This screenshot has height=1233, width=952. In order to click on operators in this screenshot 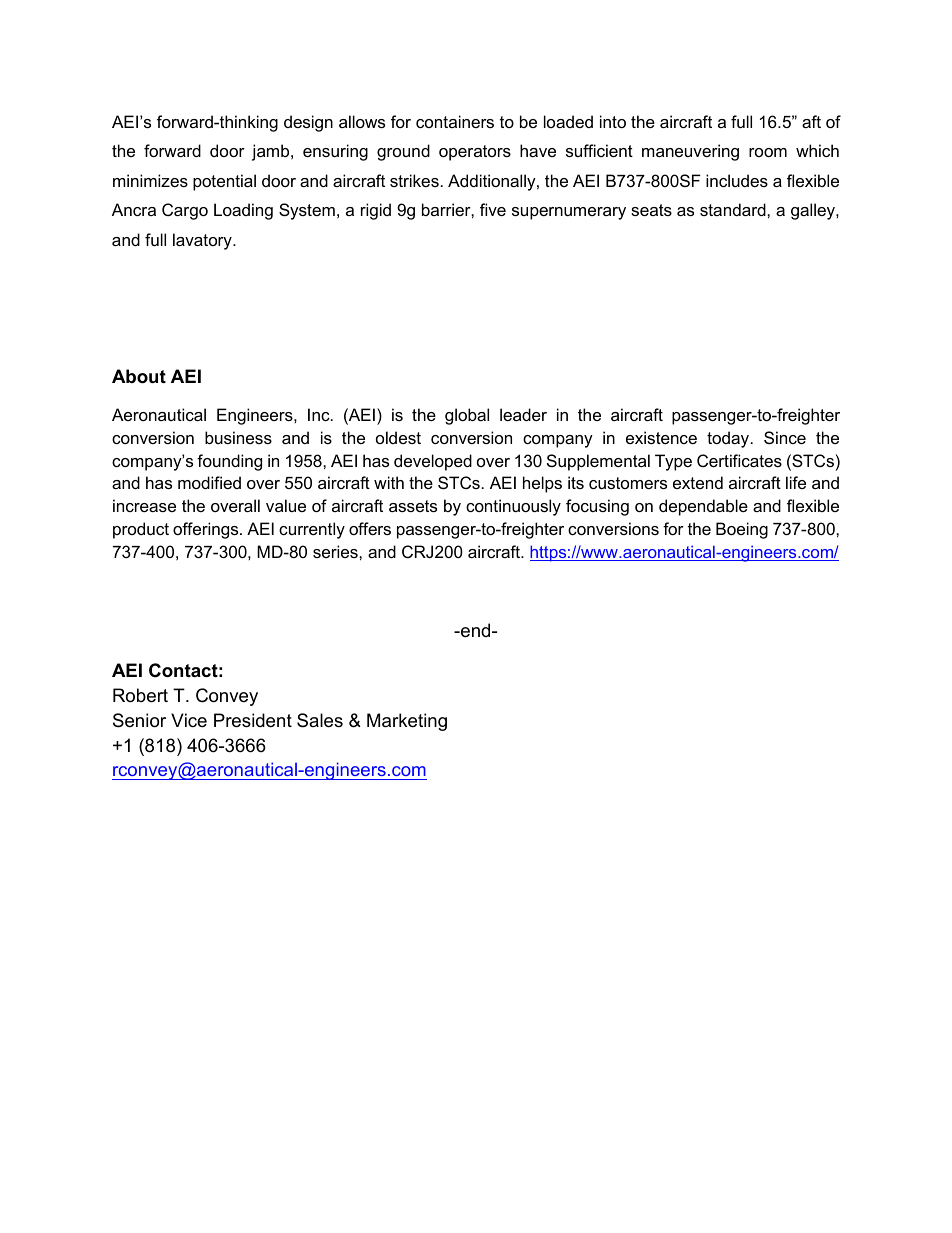, I will do `click(475, 153)`.
